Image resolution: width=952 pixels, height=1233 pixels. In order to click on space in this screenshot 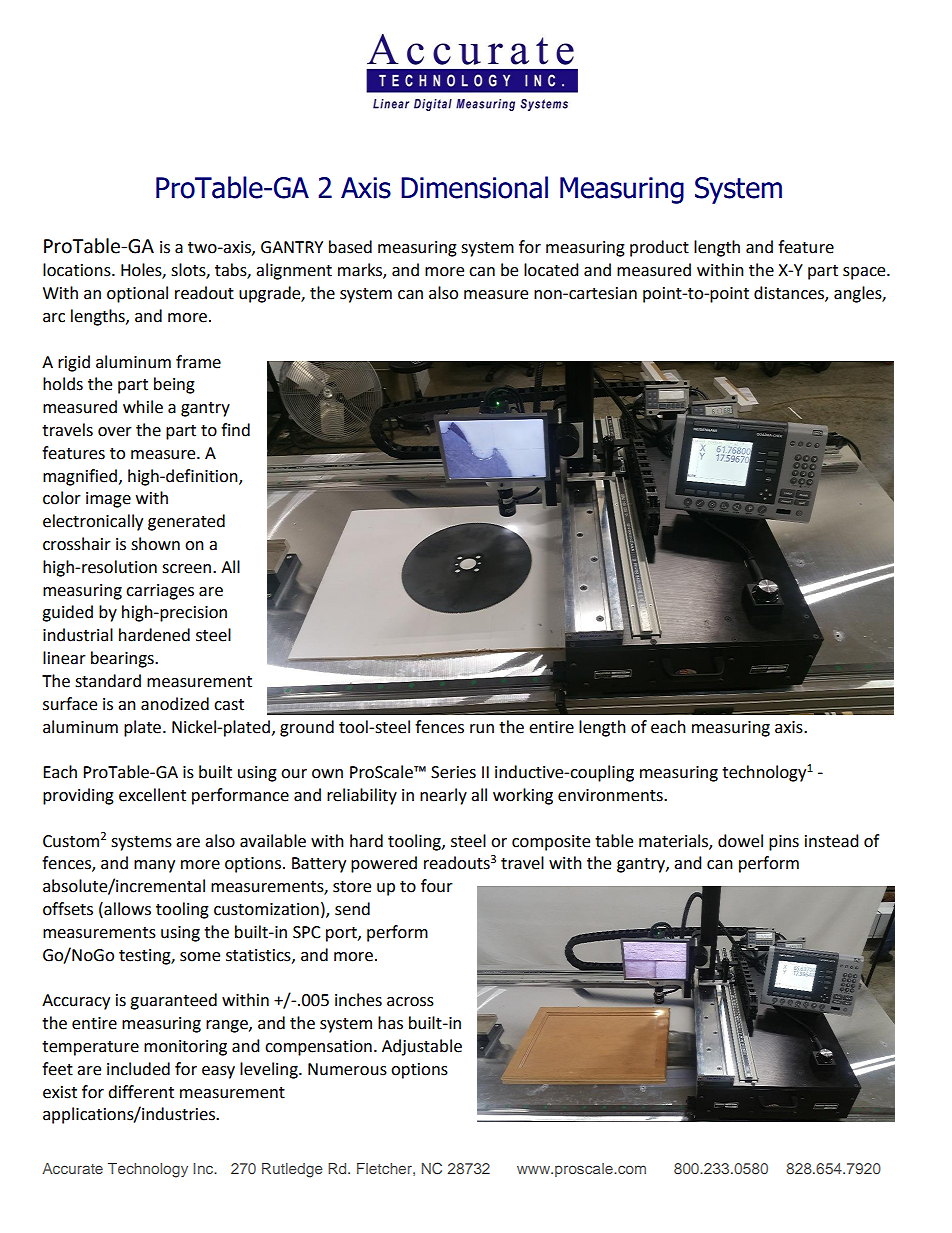, I will do `click(865, 273)`.
